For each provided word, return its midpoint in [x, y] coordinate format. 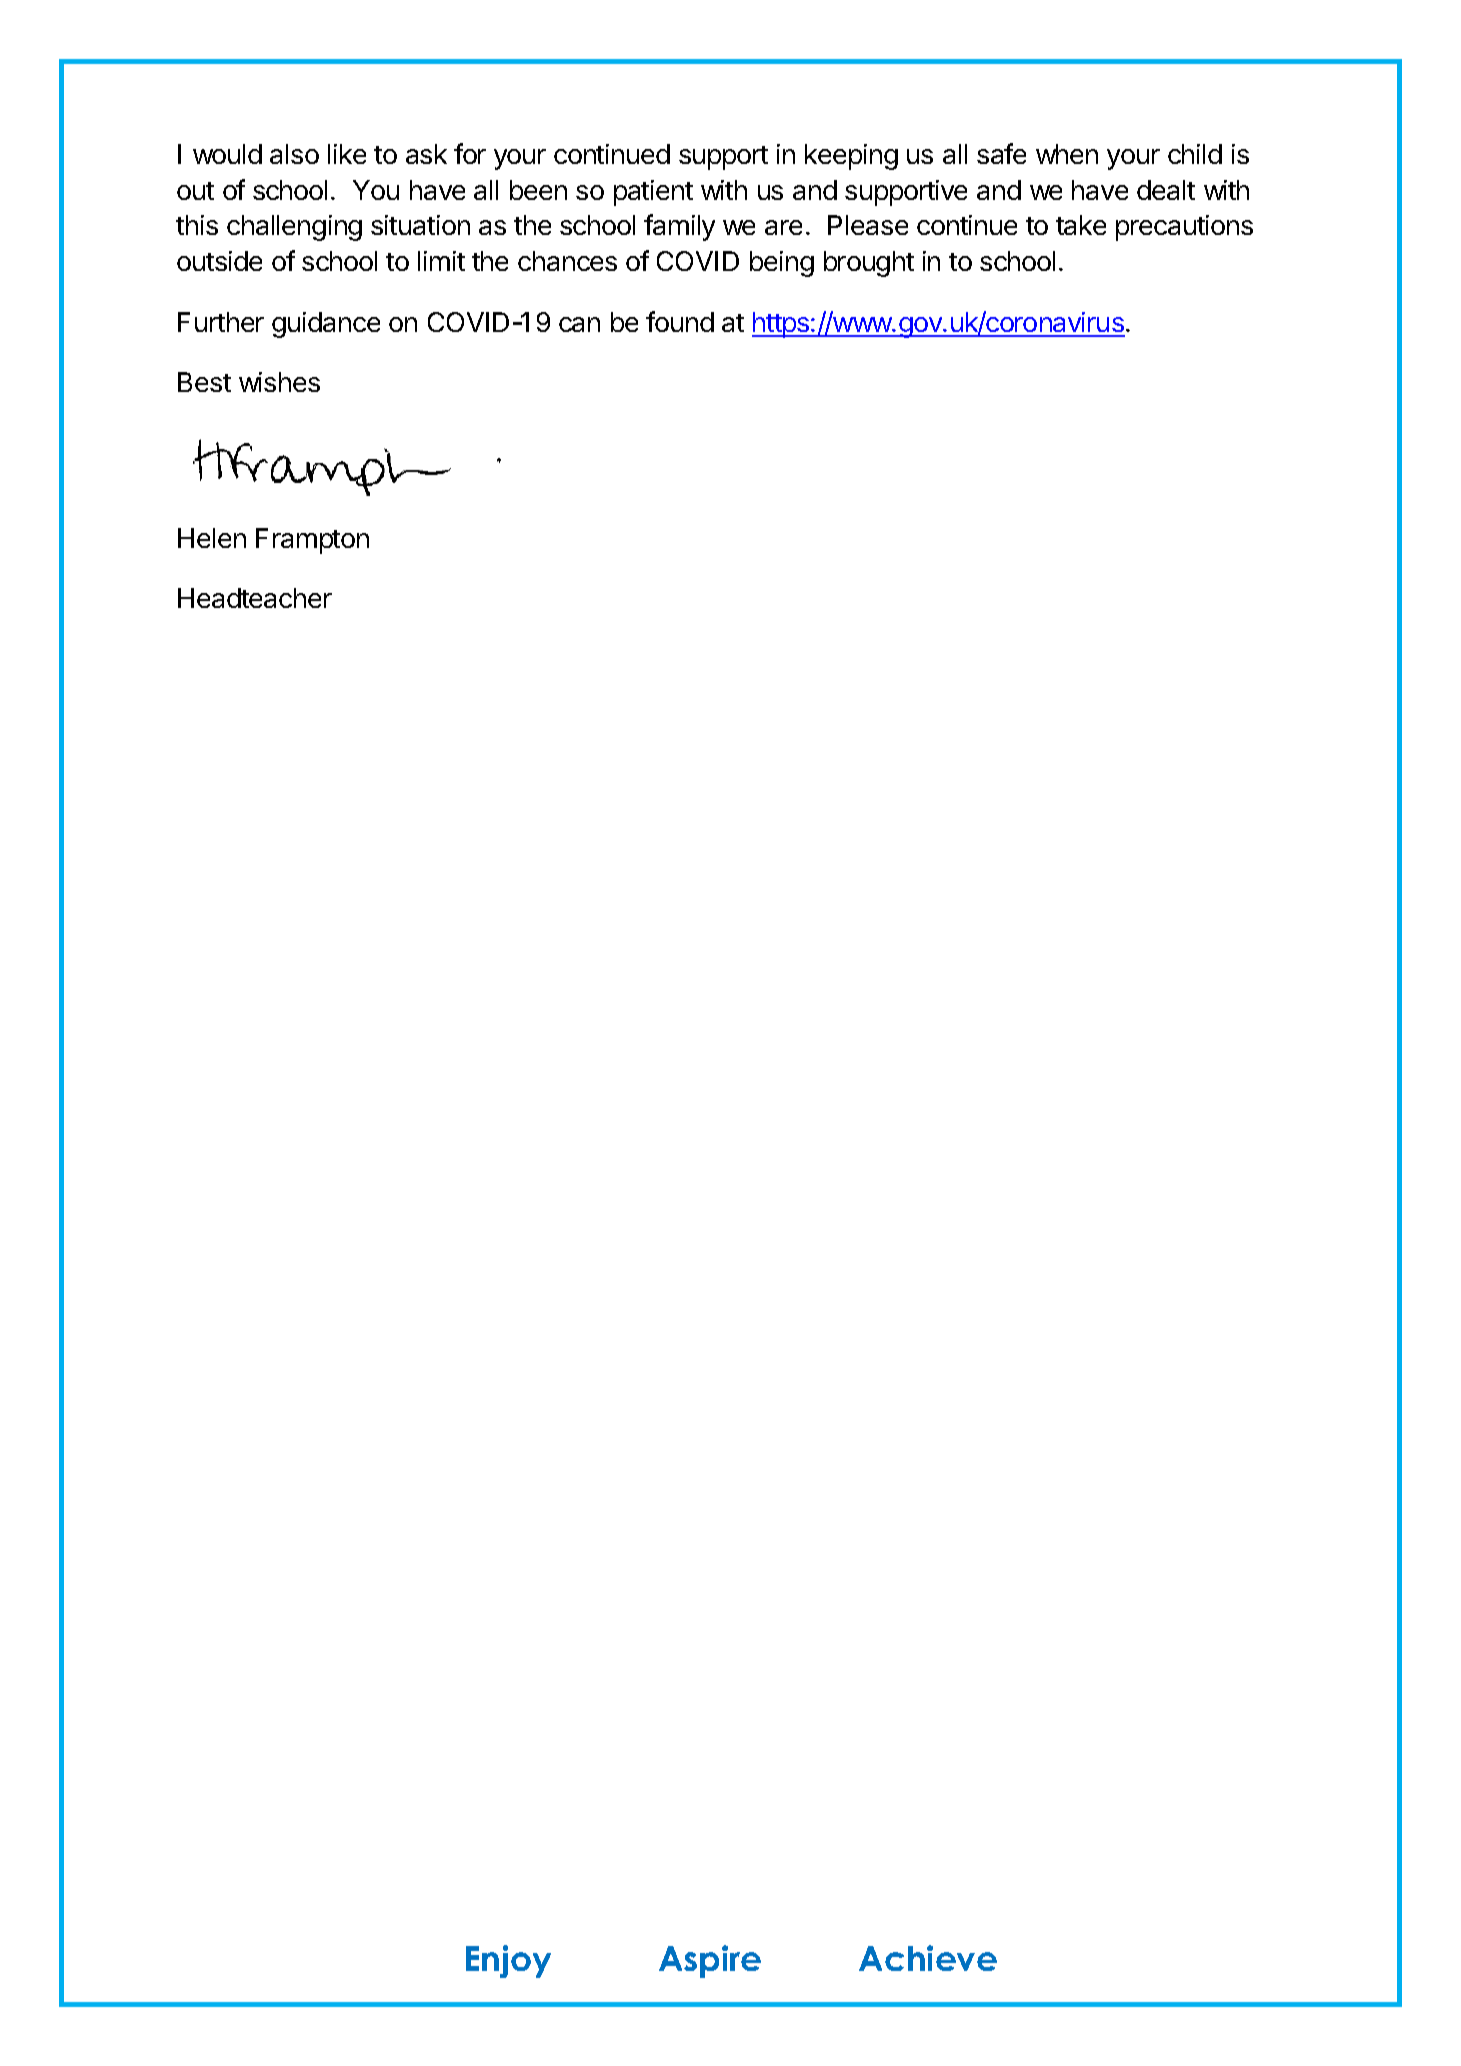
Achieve [928, 1958]
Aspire [710, 1961]
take [1081, 225]
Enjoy [508, 1961]
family [679, 227]
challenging [294, 228]
